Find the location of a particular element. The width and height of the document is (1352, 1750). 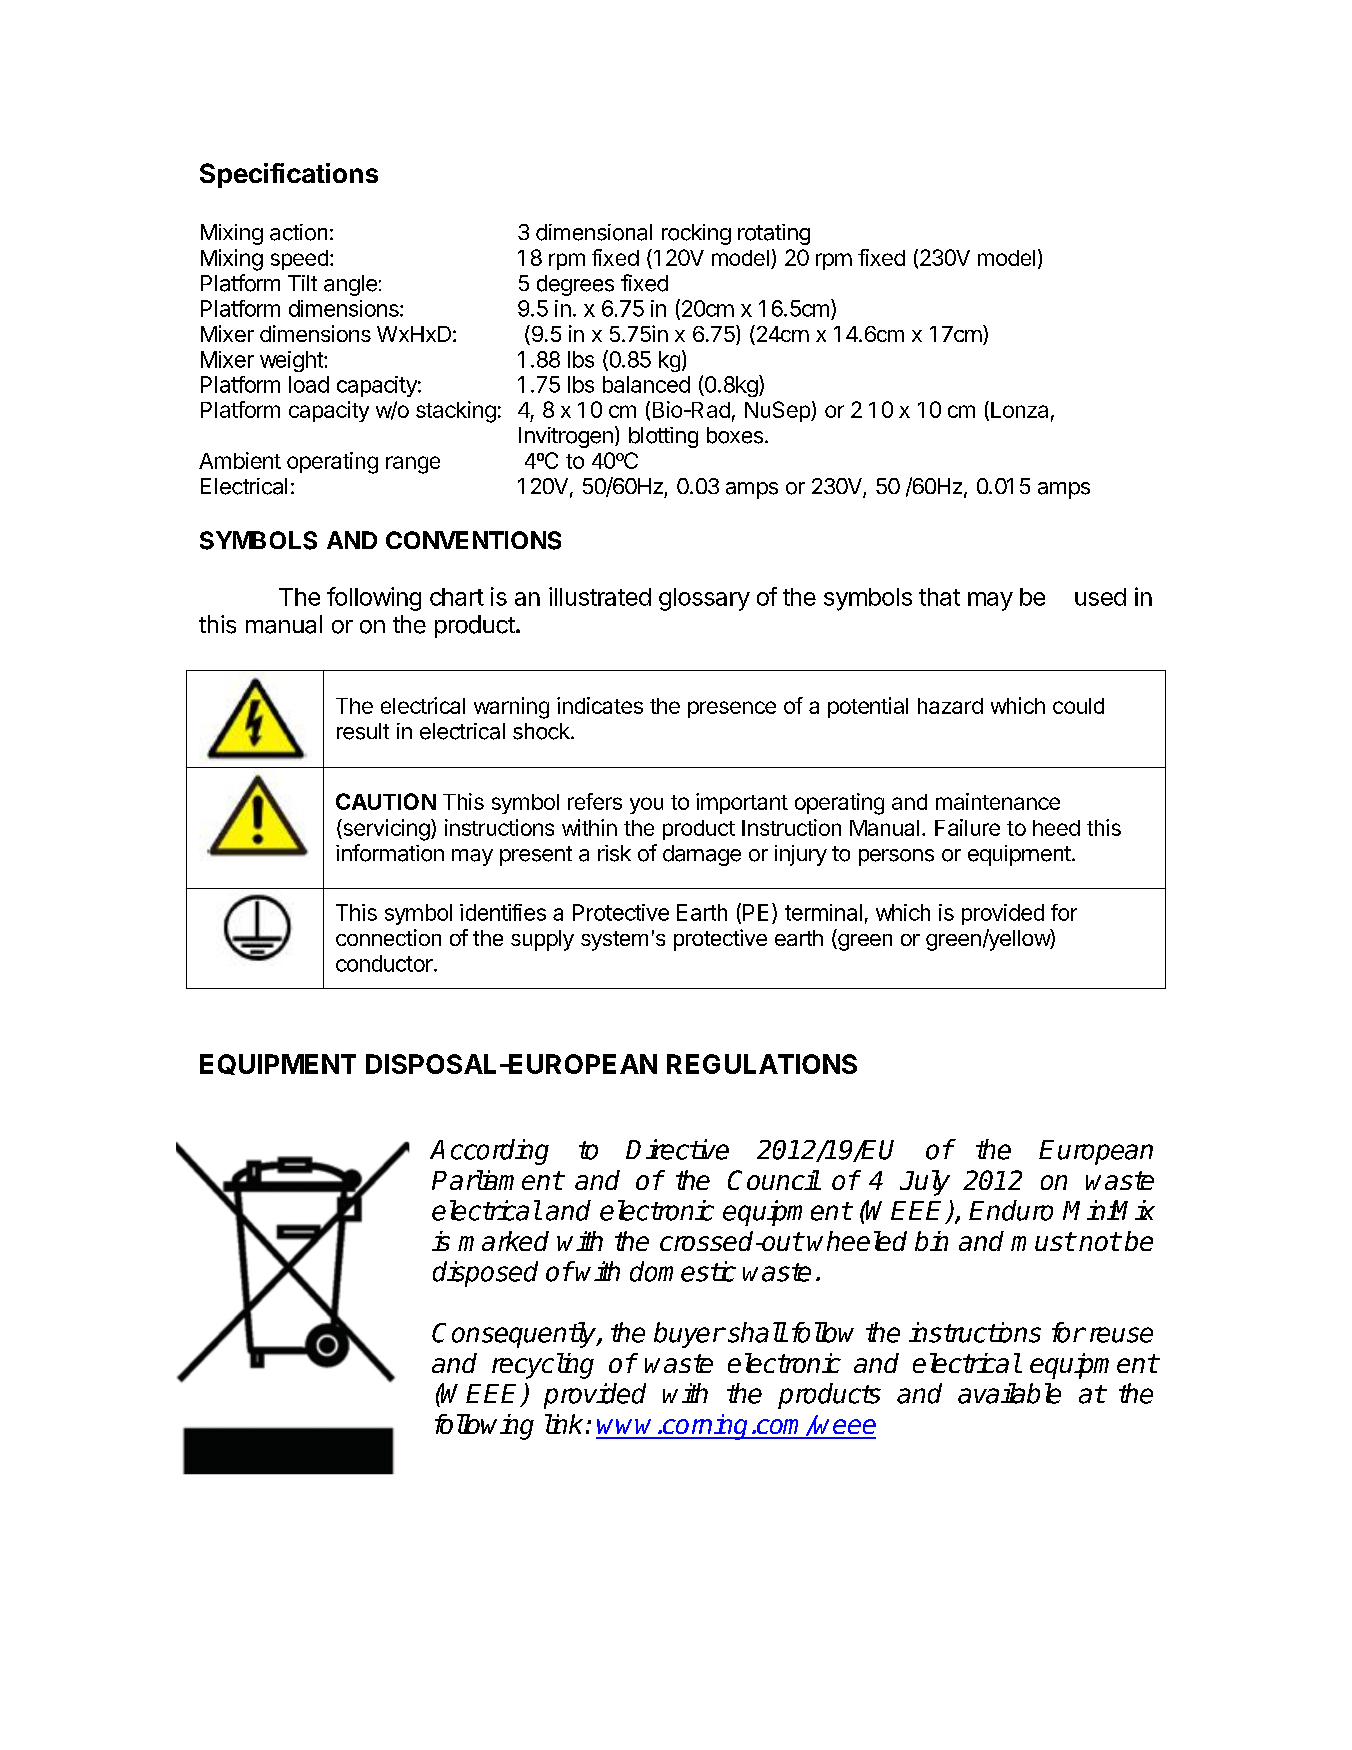

rocking is located at coordinates (696, 234).
